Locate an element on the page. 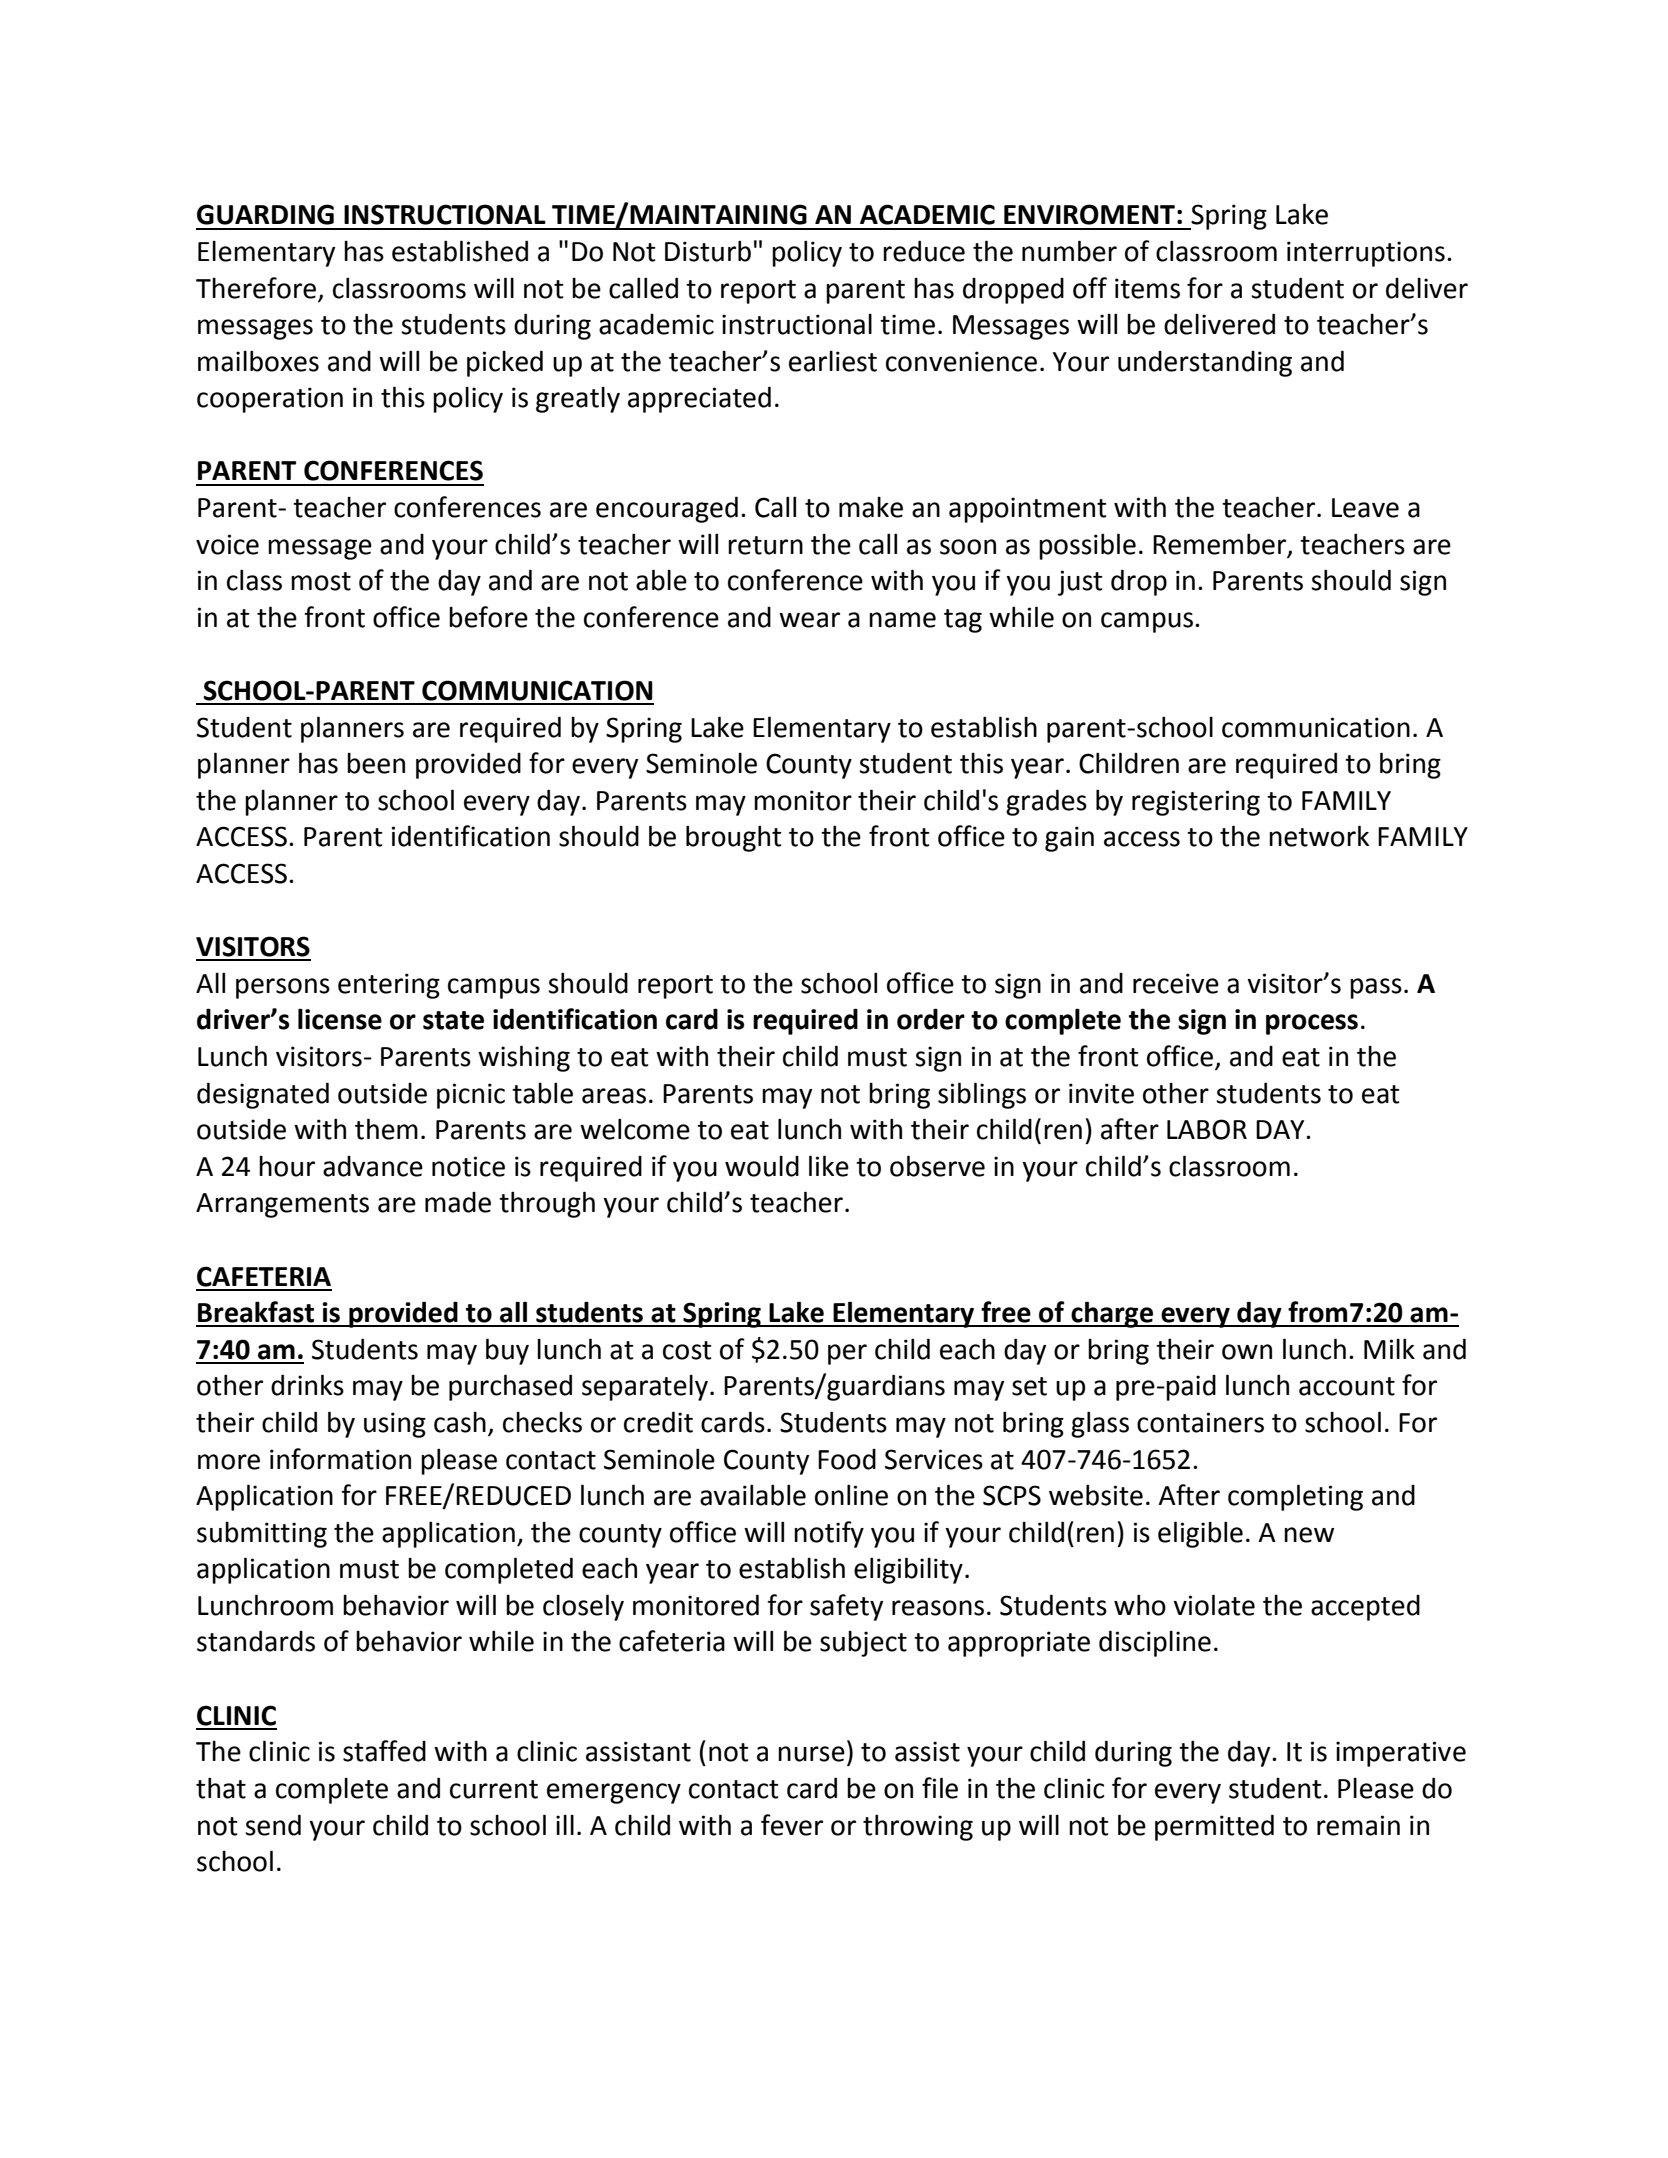 The image size is (1668, 2158). staffed is located at coordinates (384, 1751).
